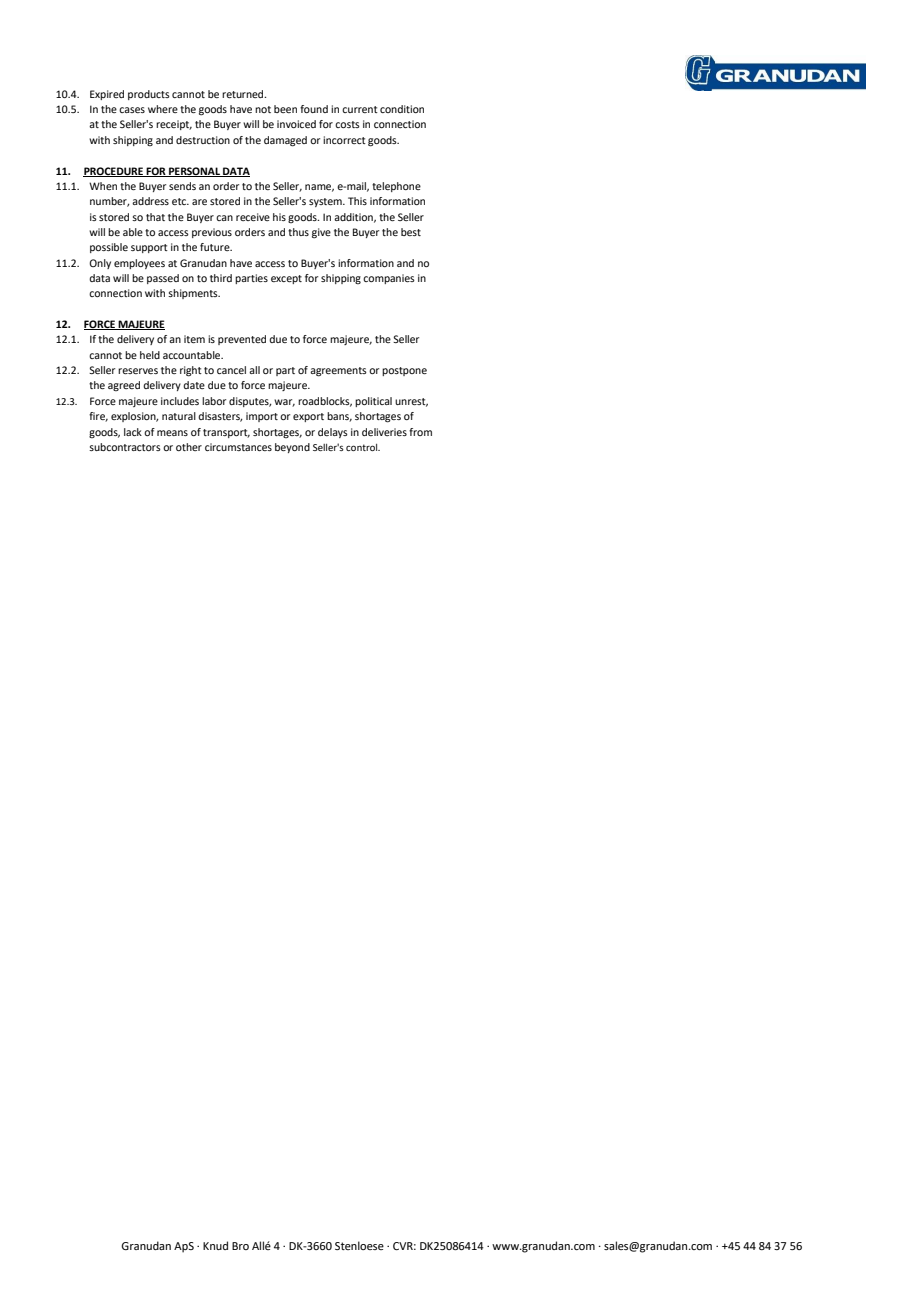  What do you see at coordinates (363, 447) in the image?
I see `control` at bounding box center [363, 447].
